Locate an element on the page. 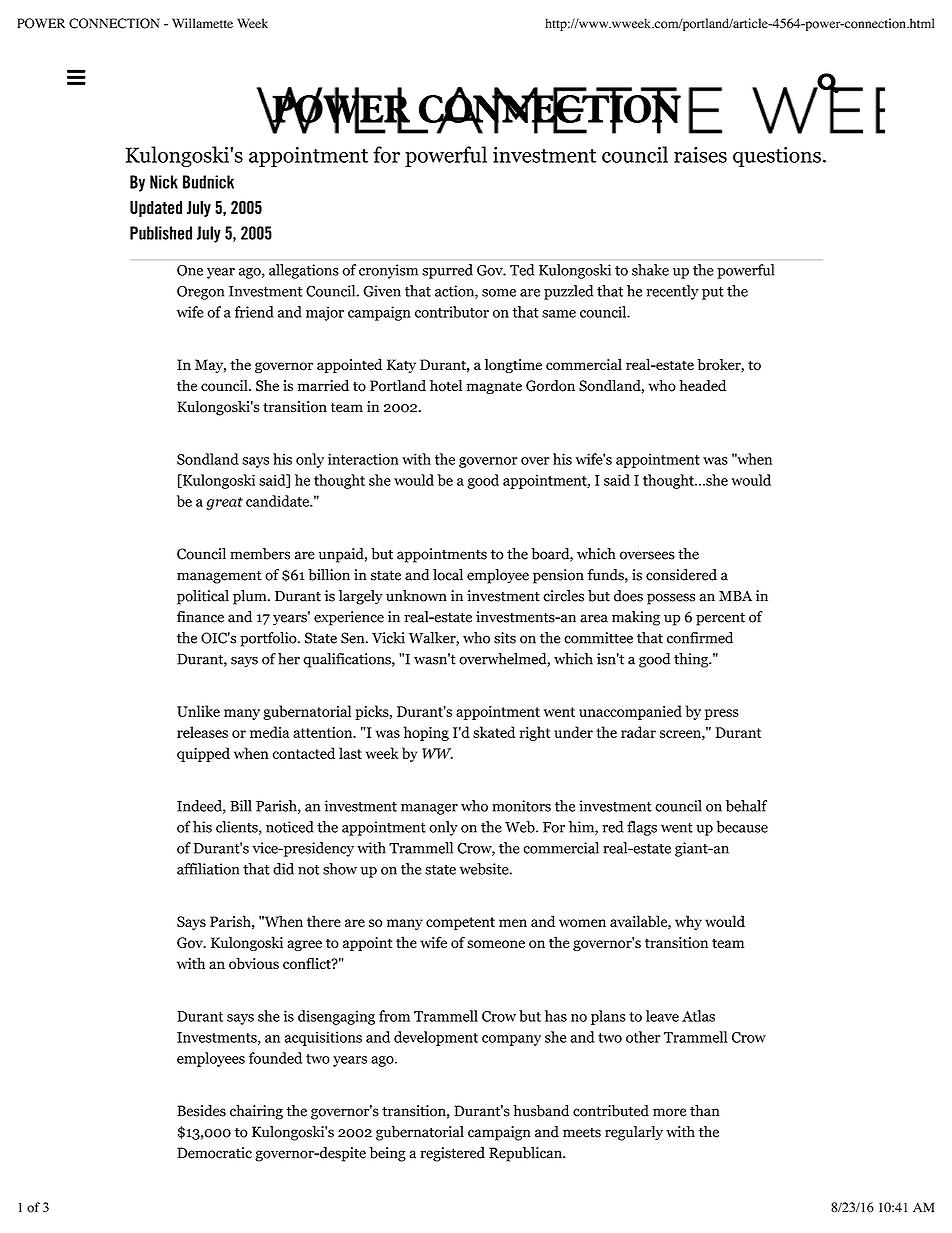  Willamette is located at coordinates (202, 23).
